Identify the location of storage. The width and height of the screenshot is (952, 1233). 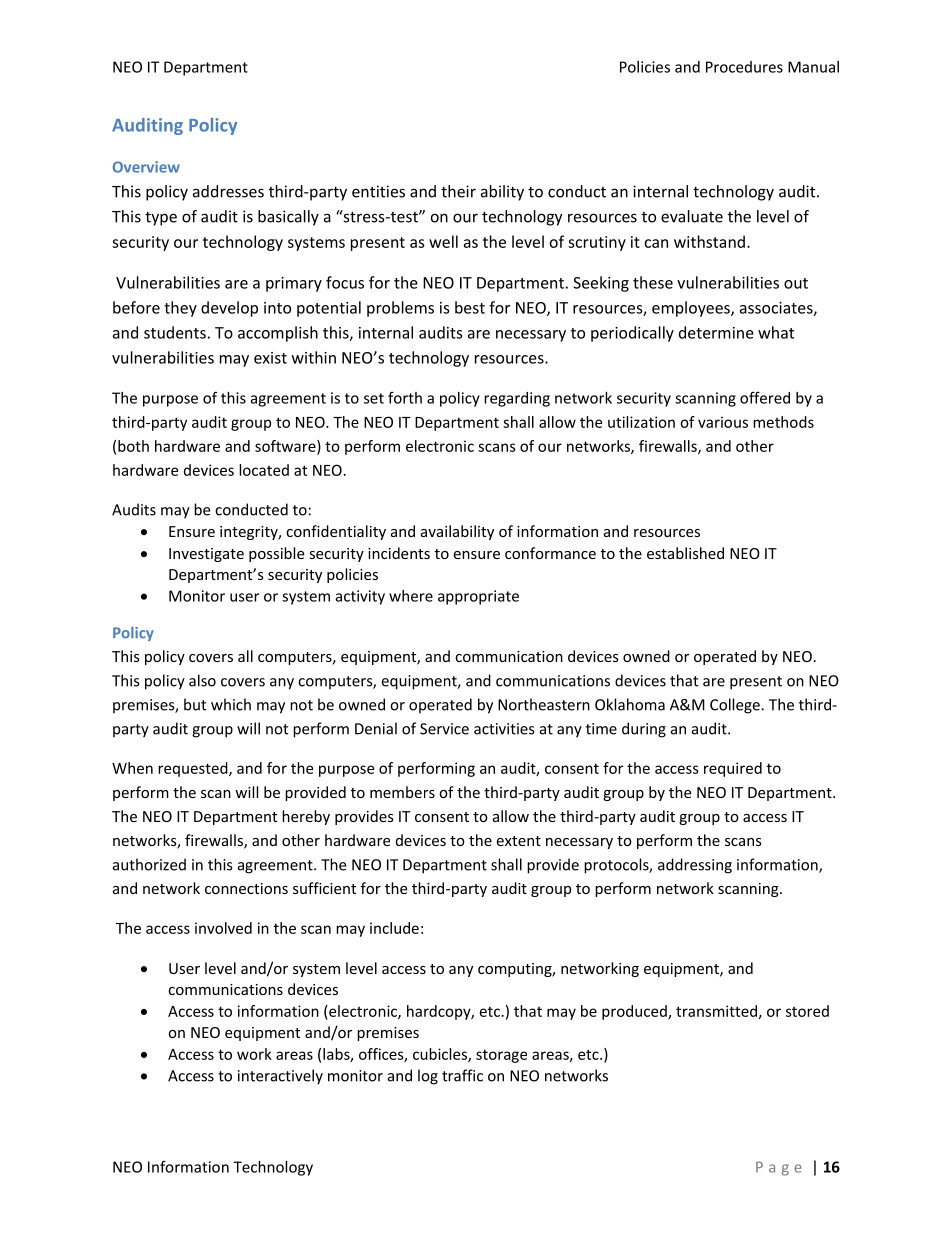
(501, 1056).
